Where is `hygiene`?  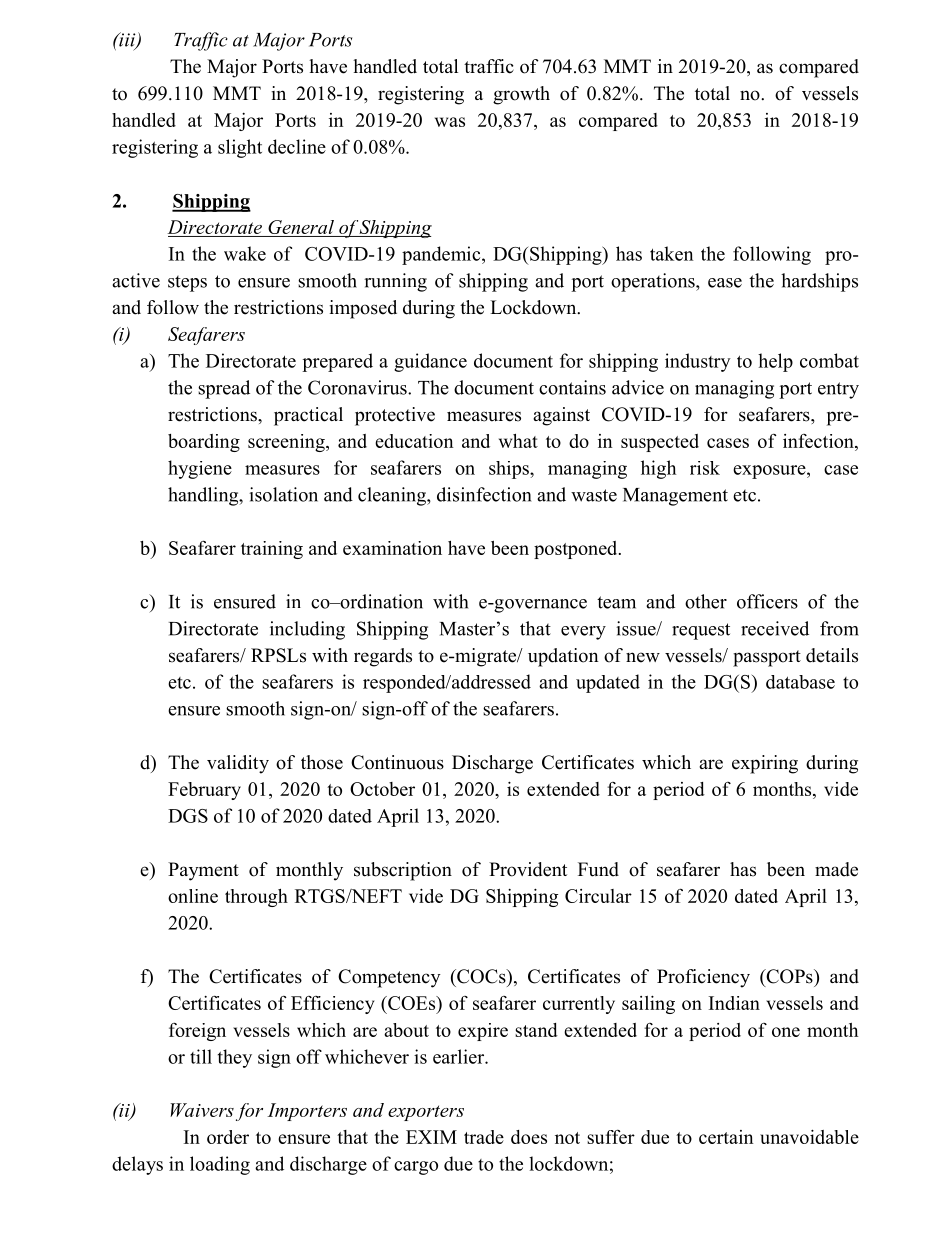
hygiene is located at coordinates (200, 469).
